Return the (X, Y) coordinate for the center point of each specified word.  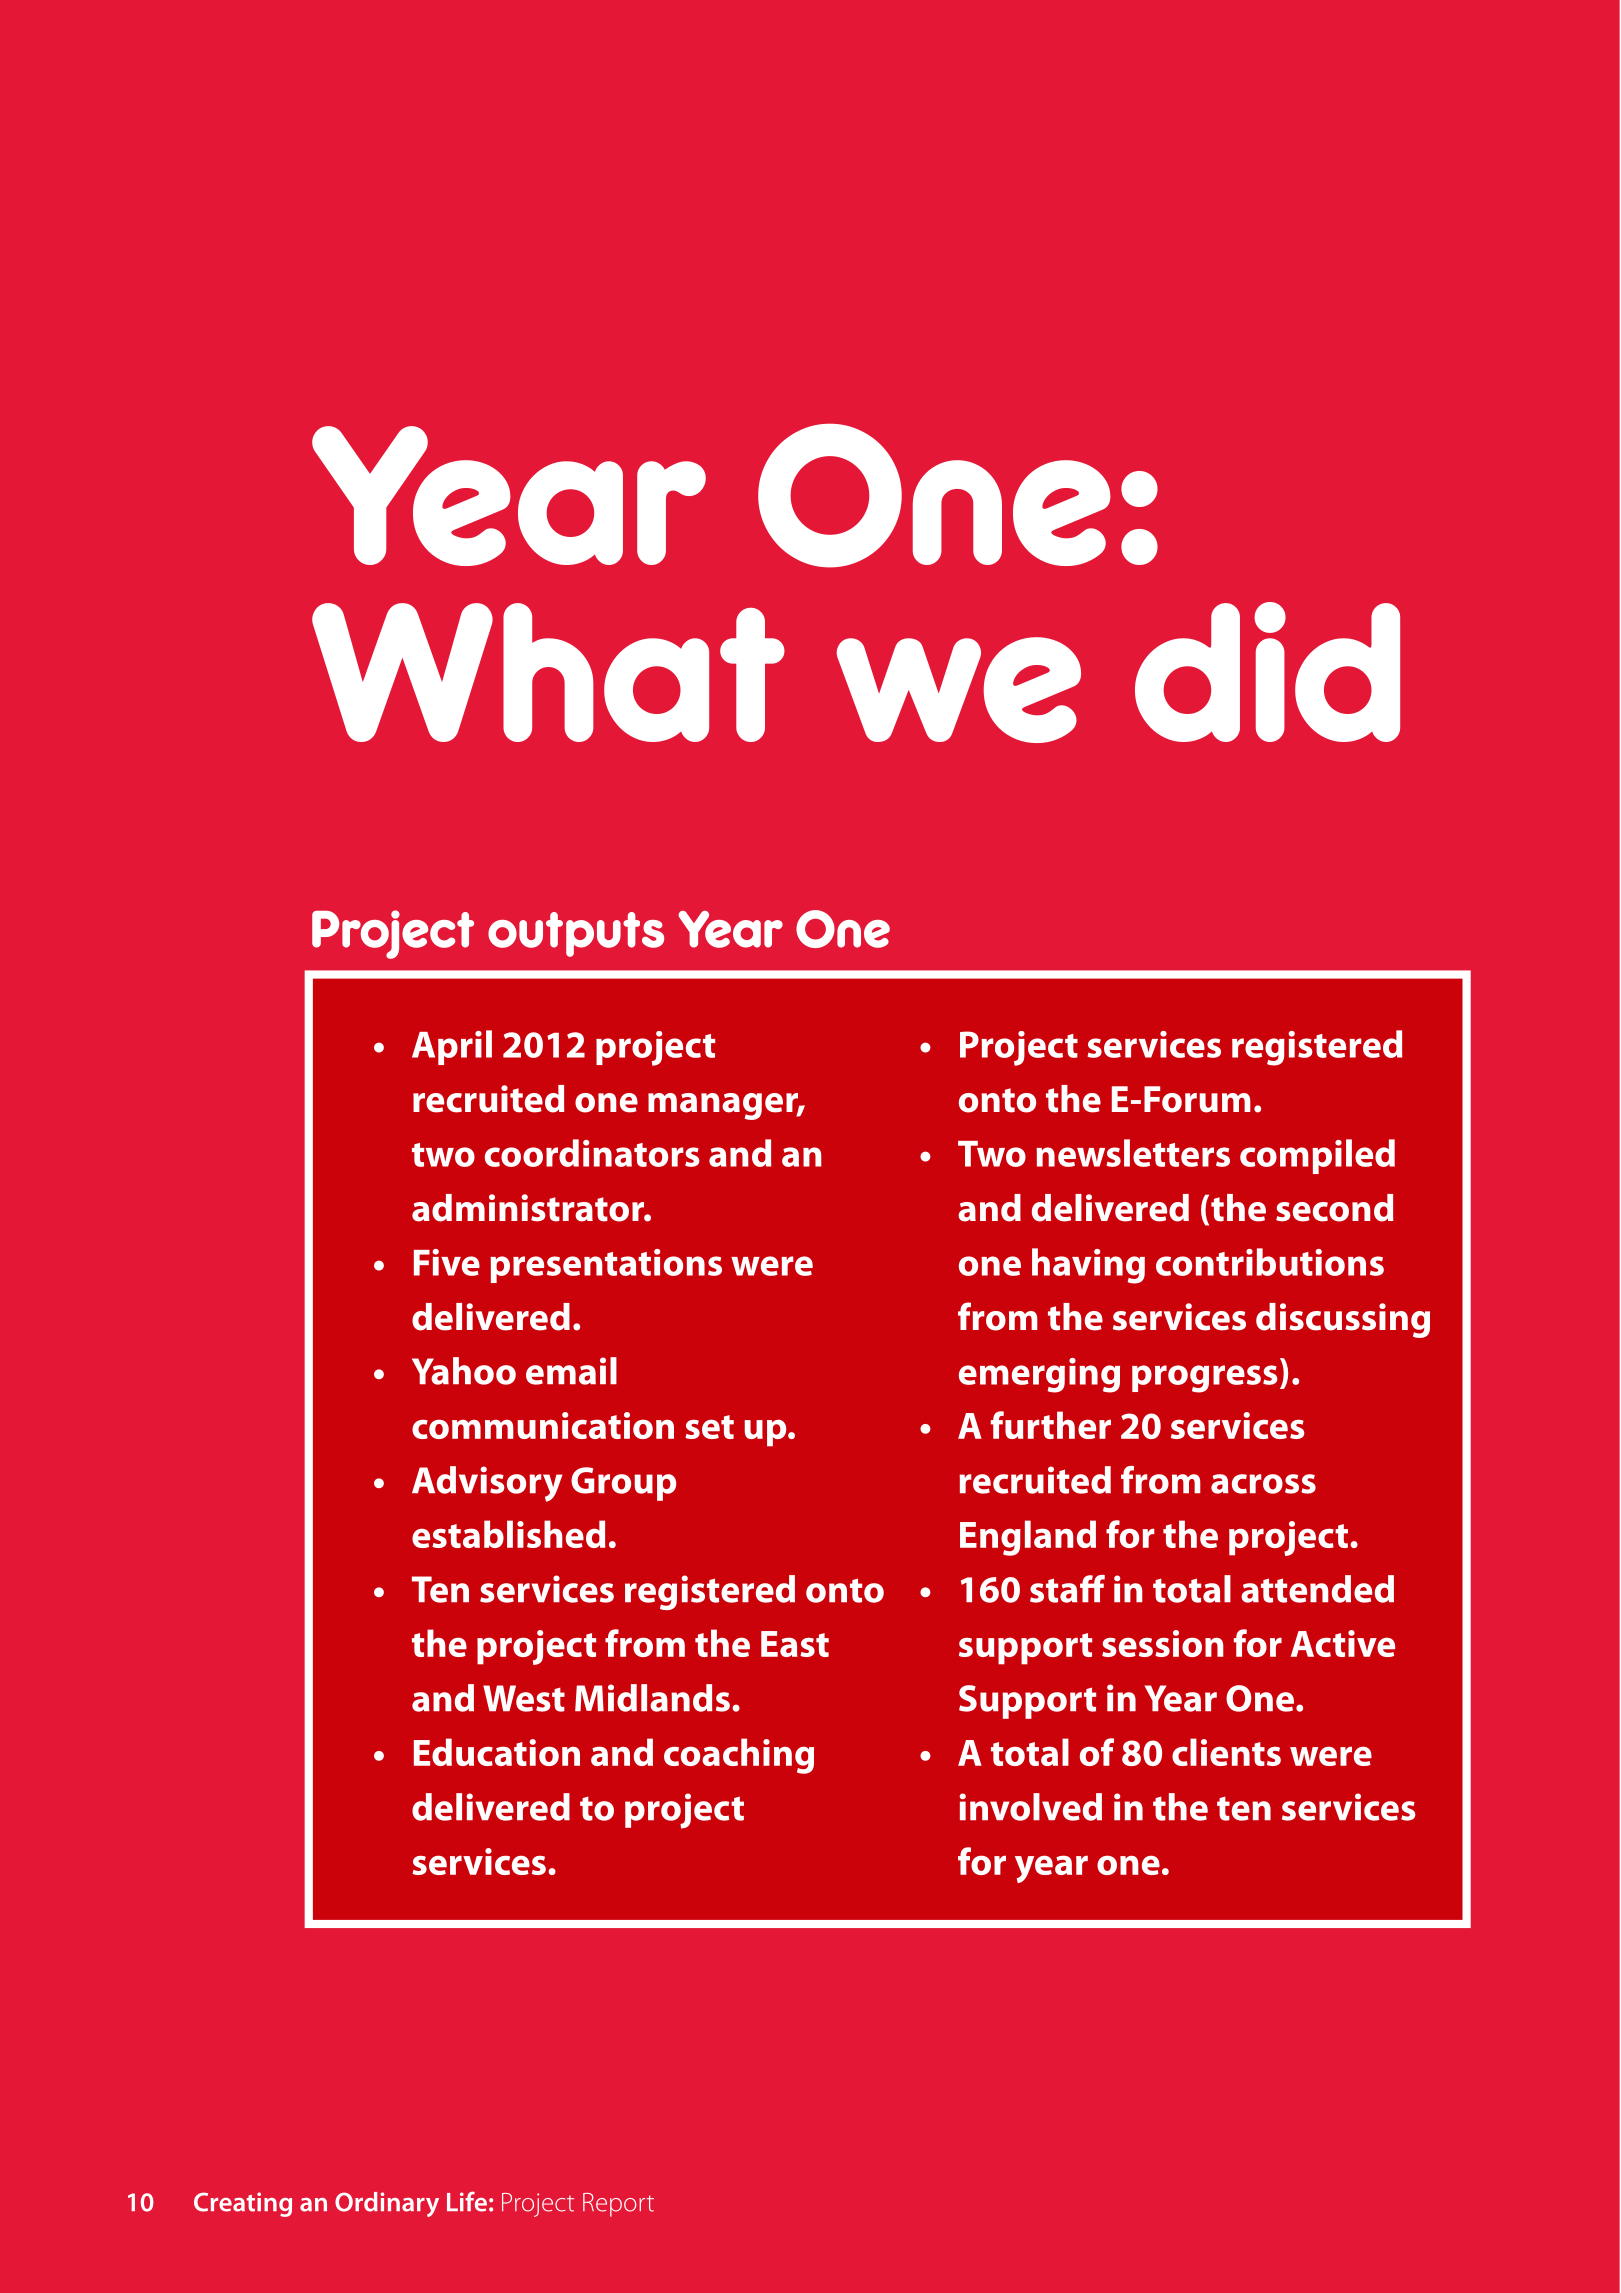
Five (447, 1262)
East (795, 1644)
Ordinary (387, 2204)
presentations (606, 1266)
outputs (576, 934)
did (1267, 672)
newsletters (1133, 1153)
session (1162, 1643)
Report (618, 2205)
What (548, 672)
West (524, 1698)
